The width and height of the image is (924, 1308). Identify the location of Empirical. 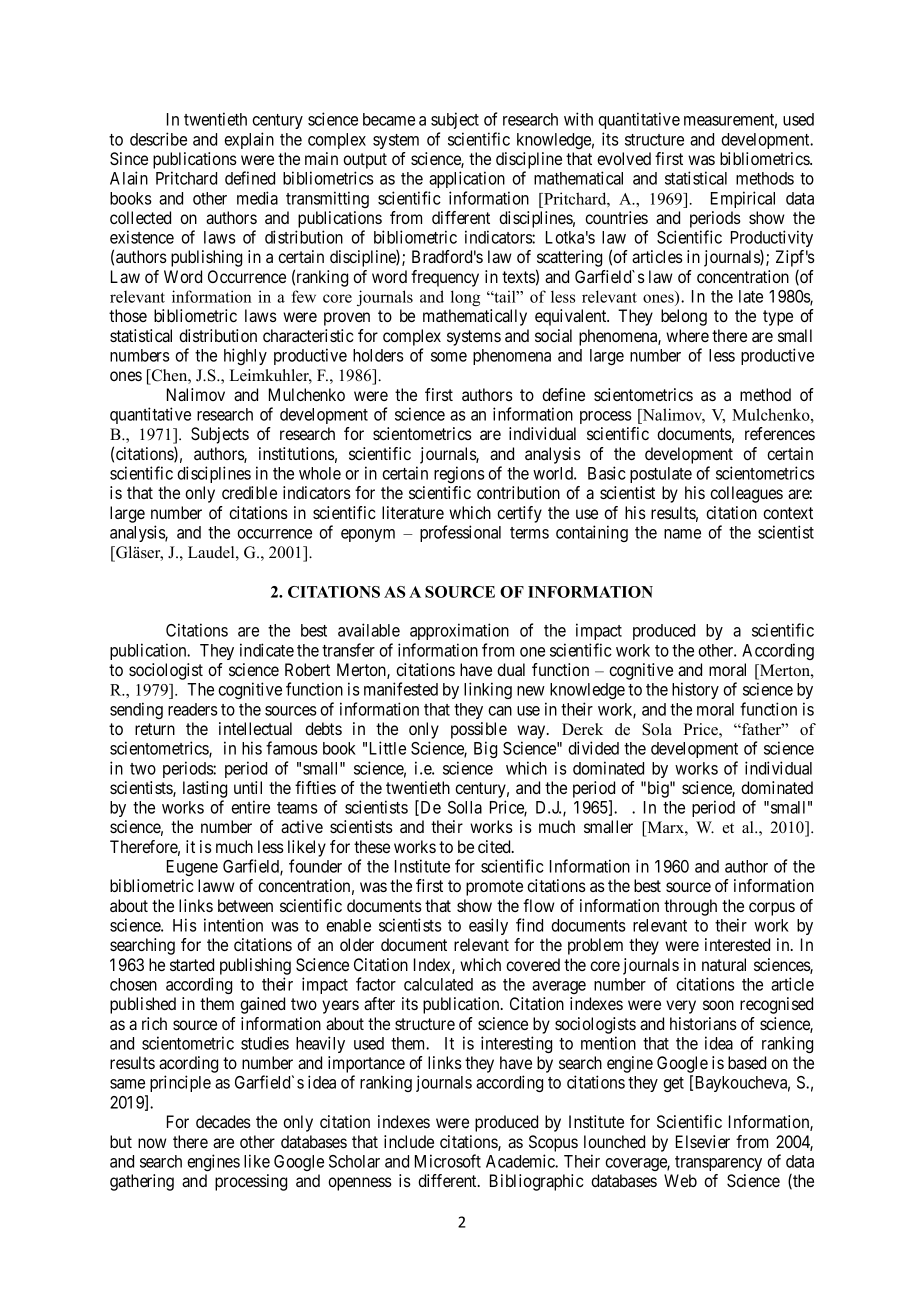
(743, 199).
